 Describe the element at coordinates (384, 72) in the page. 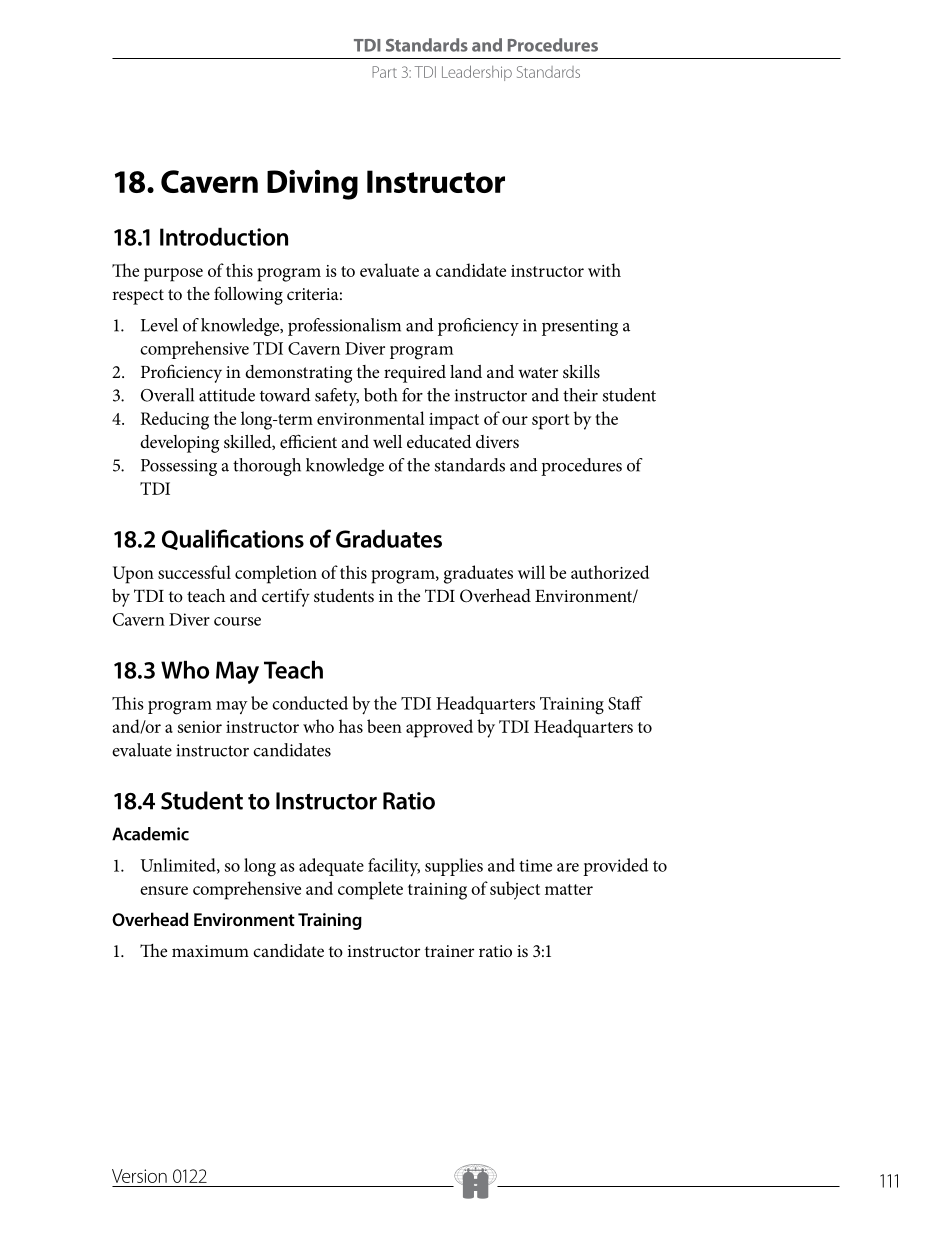

I see `Part` at that location.
